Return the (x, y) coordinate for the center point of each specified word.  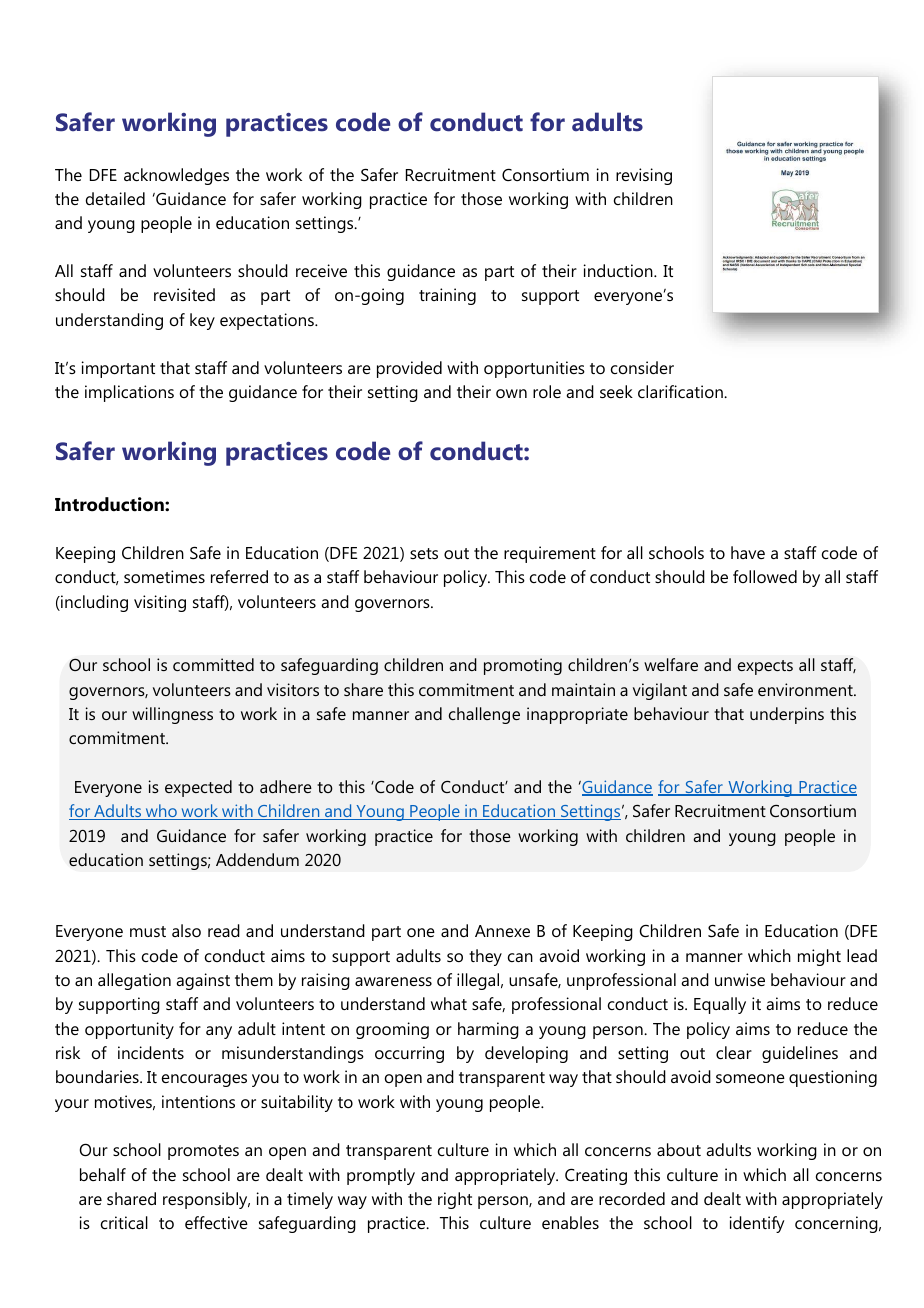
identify (757, 1224)
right (455, 1200)
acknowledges (176, 176)
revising (644, 176)
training (447, 296)
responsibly (206, 1200)
